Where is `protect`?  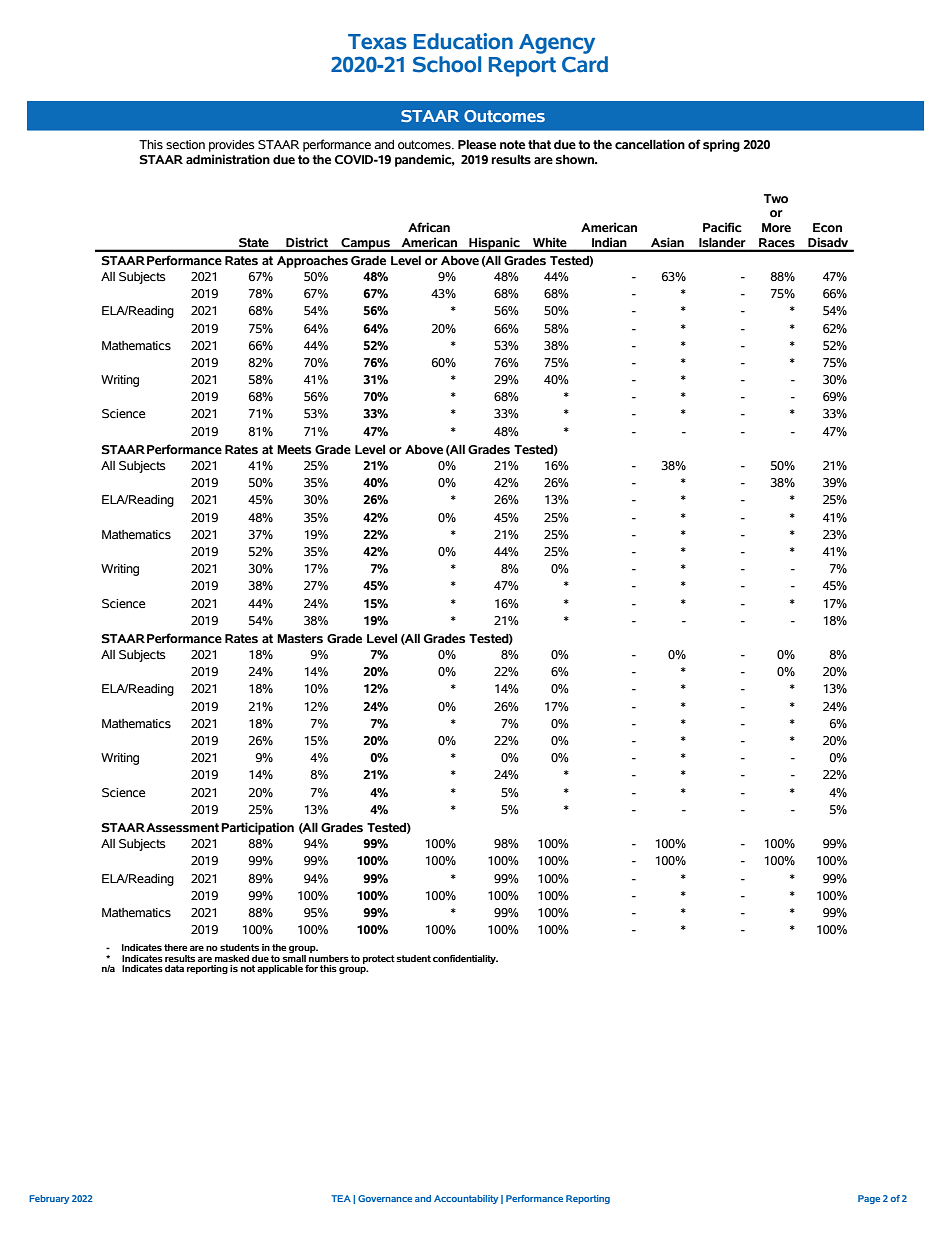 protect is located at coordinates (379, 959).
